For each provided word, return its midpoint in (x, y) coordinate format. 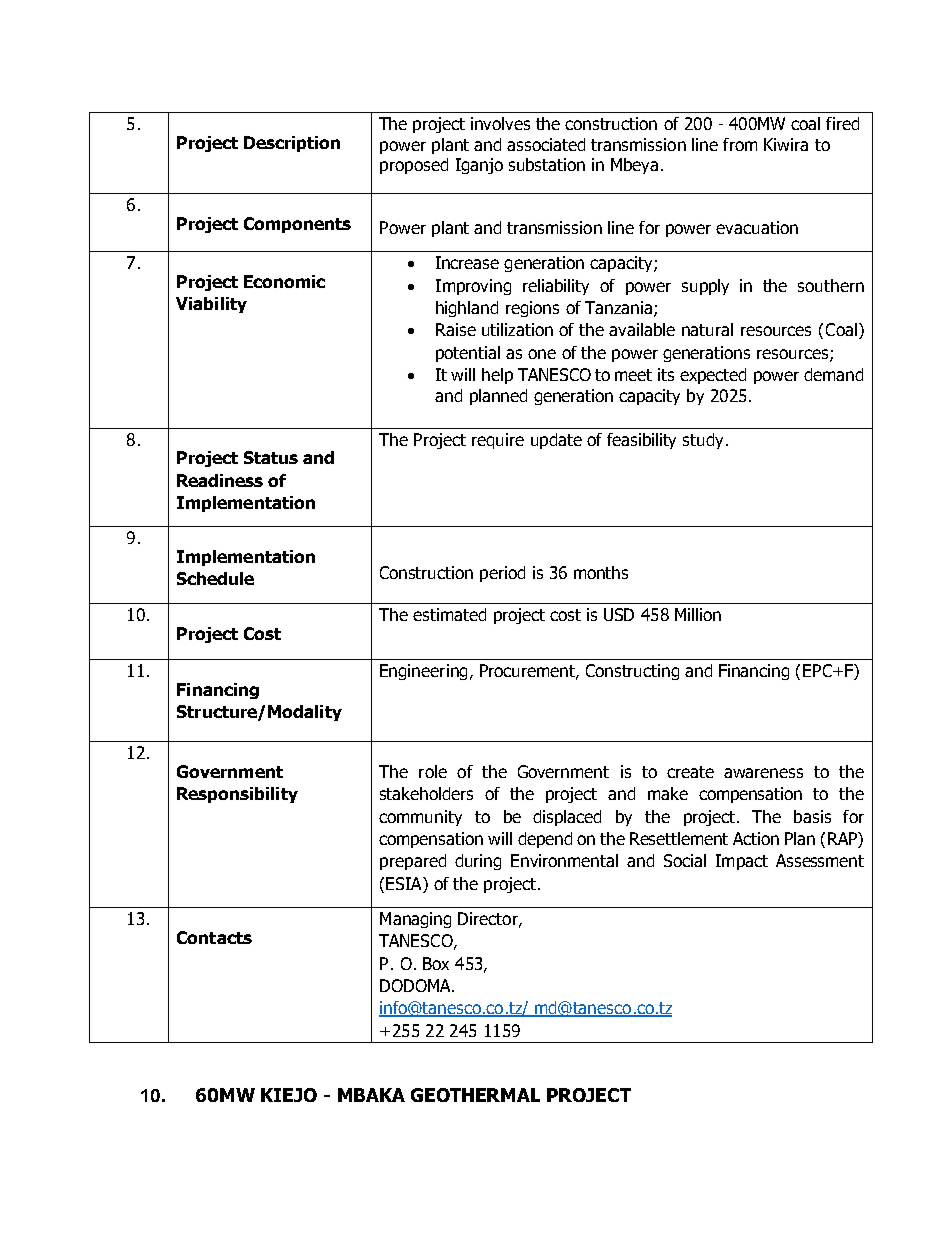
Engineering (423, 672)
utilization (517, 329)
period (502, 574)
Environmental (564, 860)
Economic (284, 281)
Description (292, 144)
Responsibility (237, 795)
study (703, 441)
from (740, 144)
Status (271, 457)
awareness (763, 773)
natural (707, 329)
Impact (742, 862)
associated (546, 144)
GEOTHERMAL (475, 1095)
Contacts (214, 937)
